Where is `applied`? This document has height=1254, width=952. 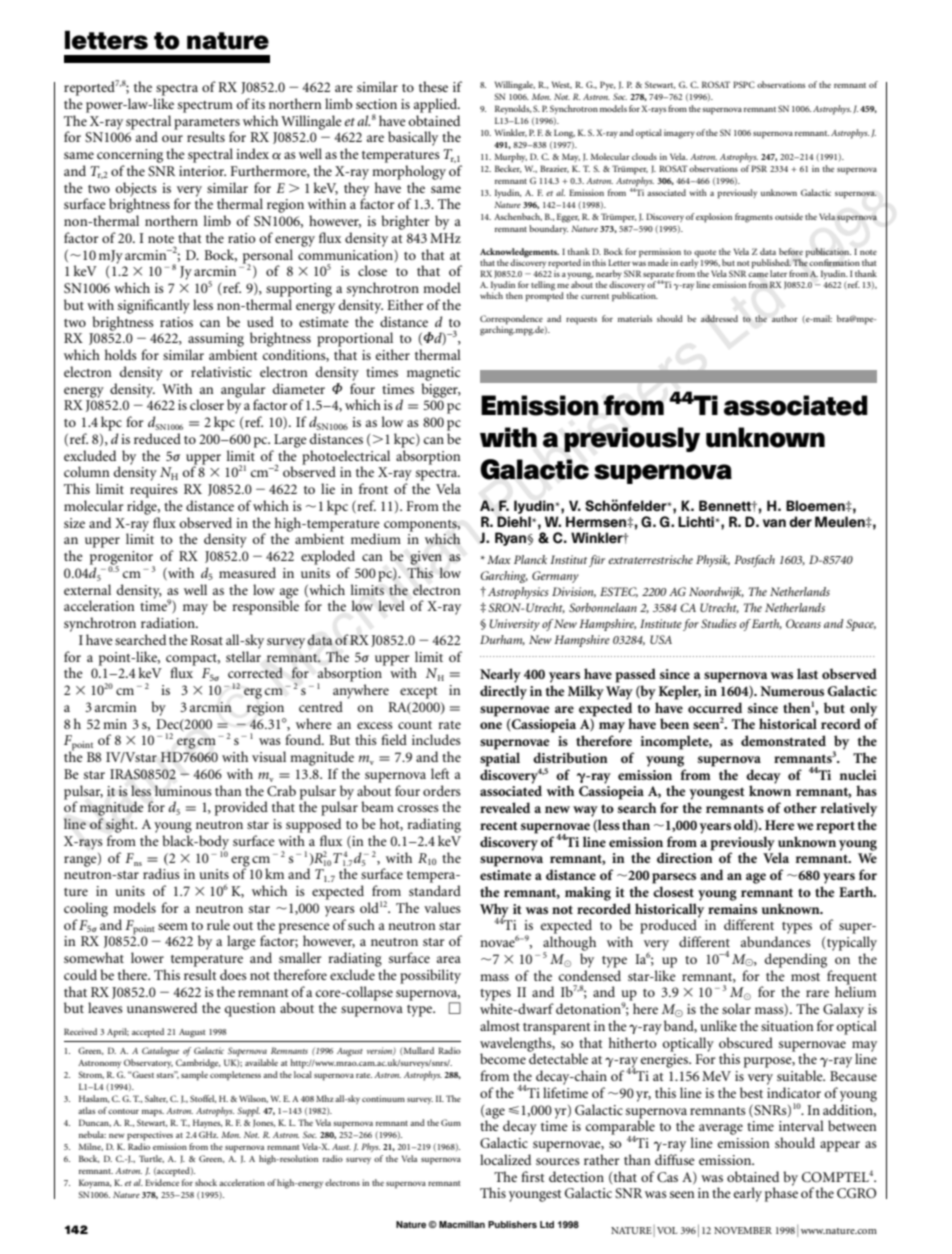
applied is located at coordinates (437, 105).
